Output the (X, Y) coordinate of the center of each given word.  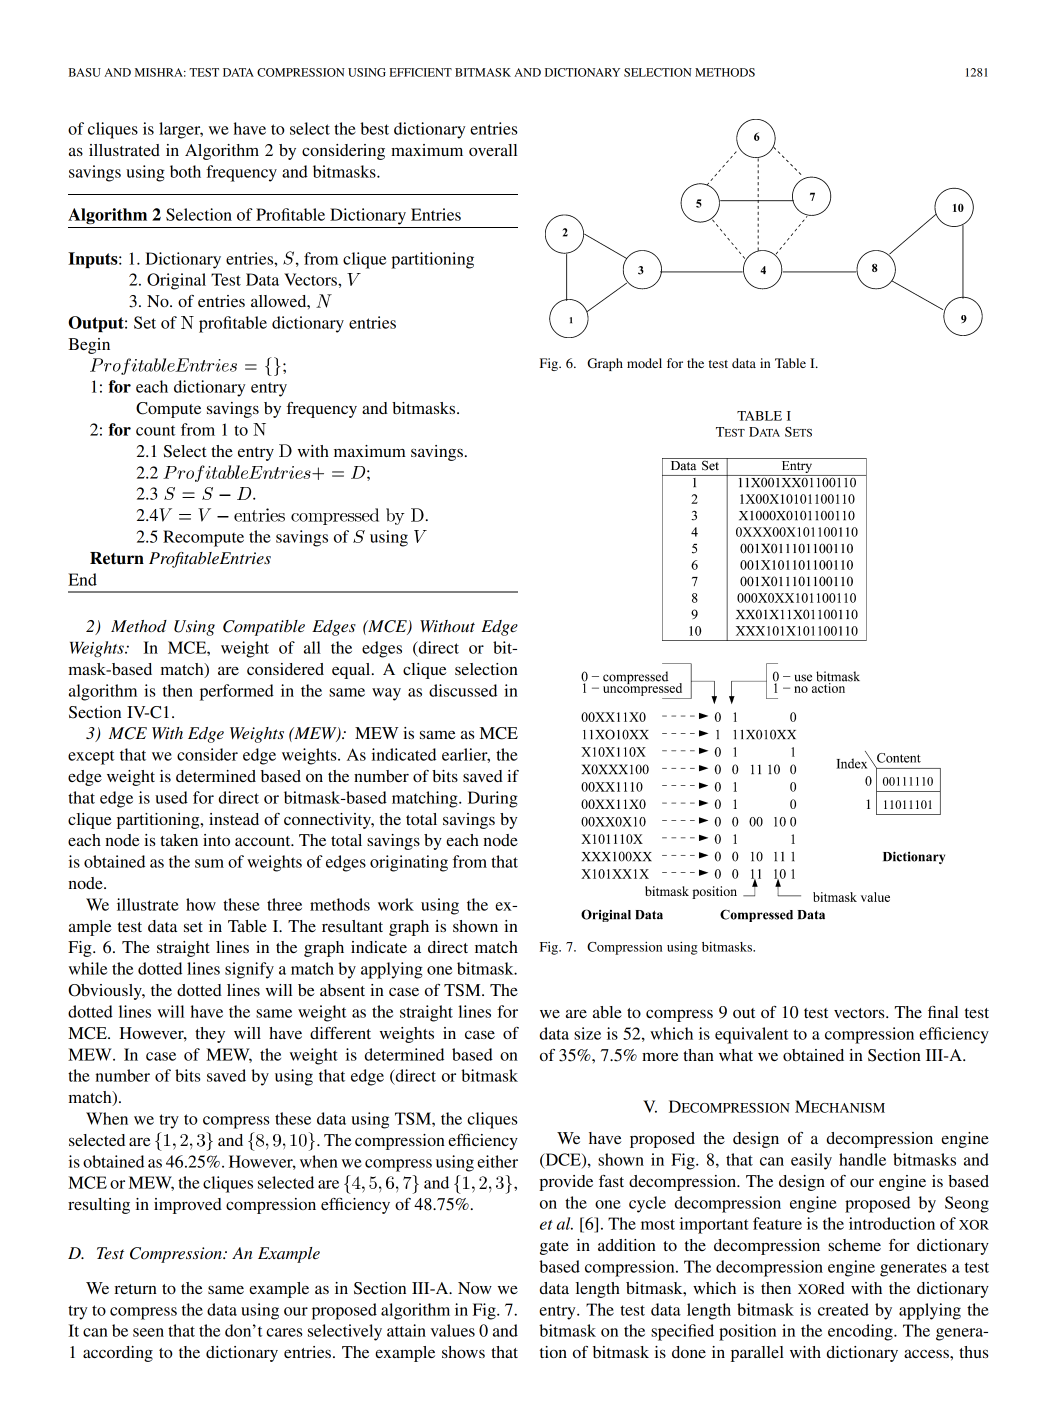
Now (475, 1288)
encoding (861, 1332)
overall (493, 150)
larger (181, 130)
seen (148, 1332)
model (644, 363)
